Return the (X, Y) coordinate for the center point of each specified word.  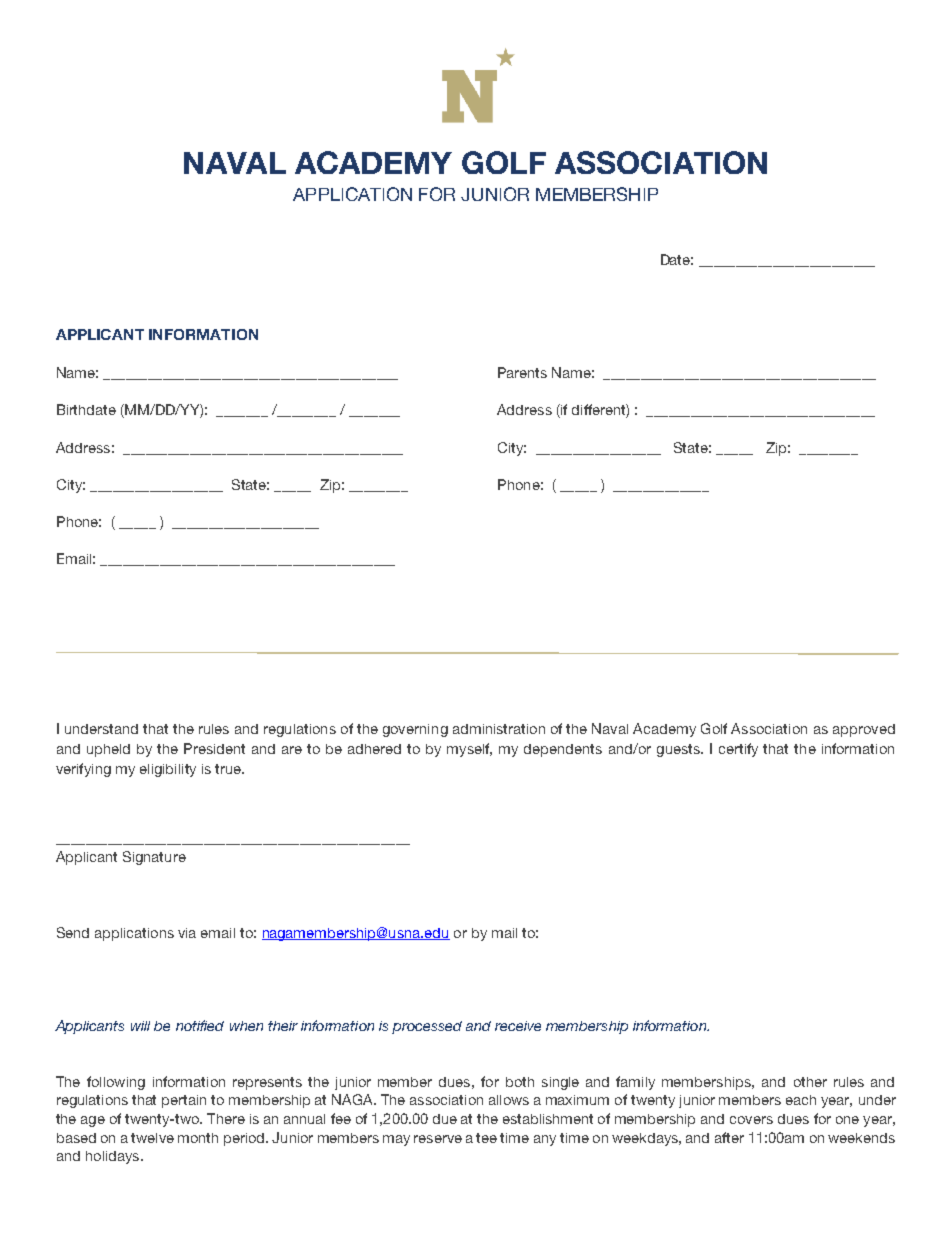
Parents (522, 372)
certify (738, 750)
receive (518, 1026)
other (810, 1082)
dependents (563, 750)
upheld (108, 750)
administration (499, 729)
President (214, 748)
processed (427, 1027)
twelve (152, 1138)
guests (679, 750)
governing (415, 730)
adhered (374, 749)
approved (864, 730)
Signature (154, 858)
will (140, 1026)
